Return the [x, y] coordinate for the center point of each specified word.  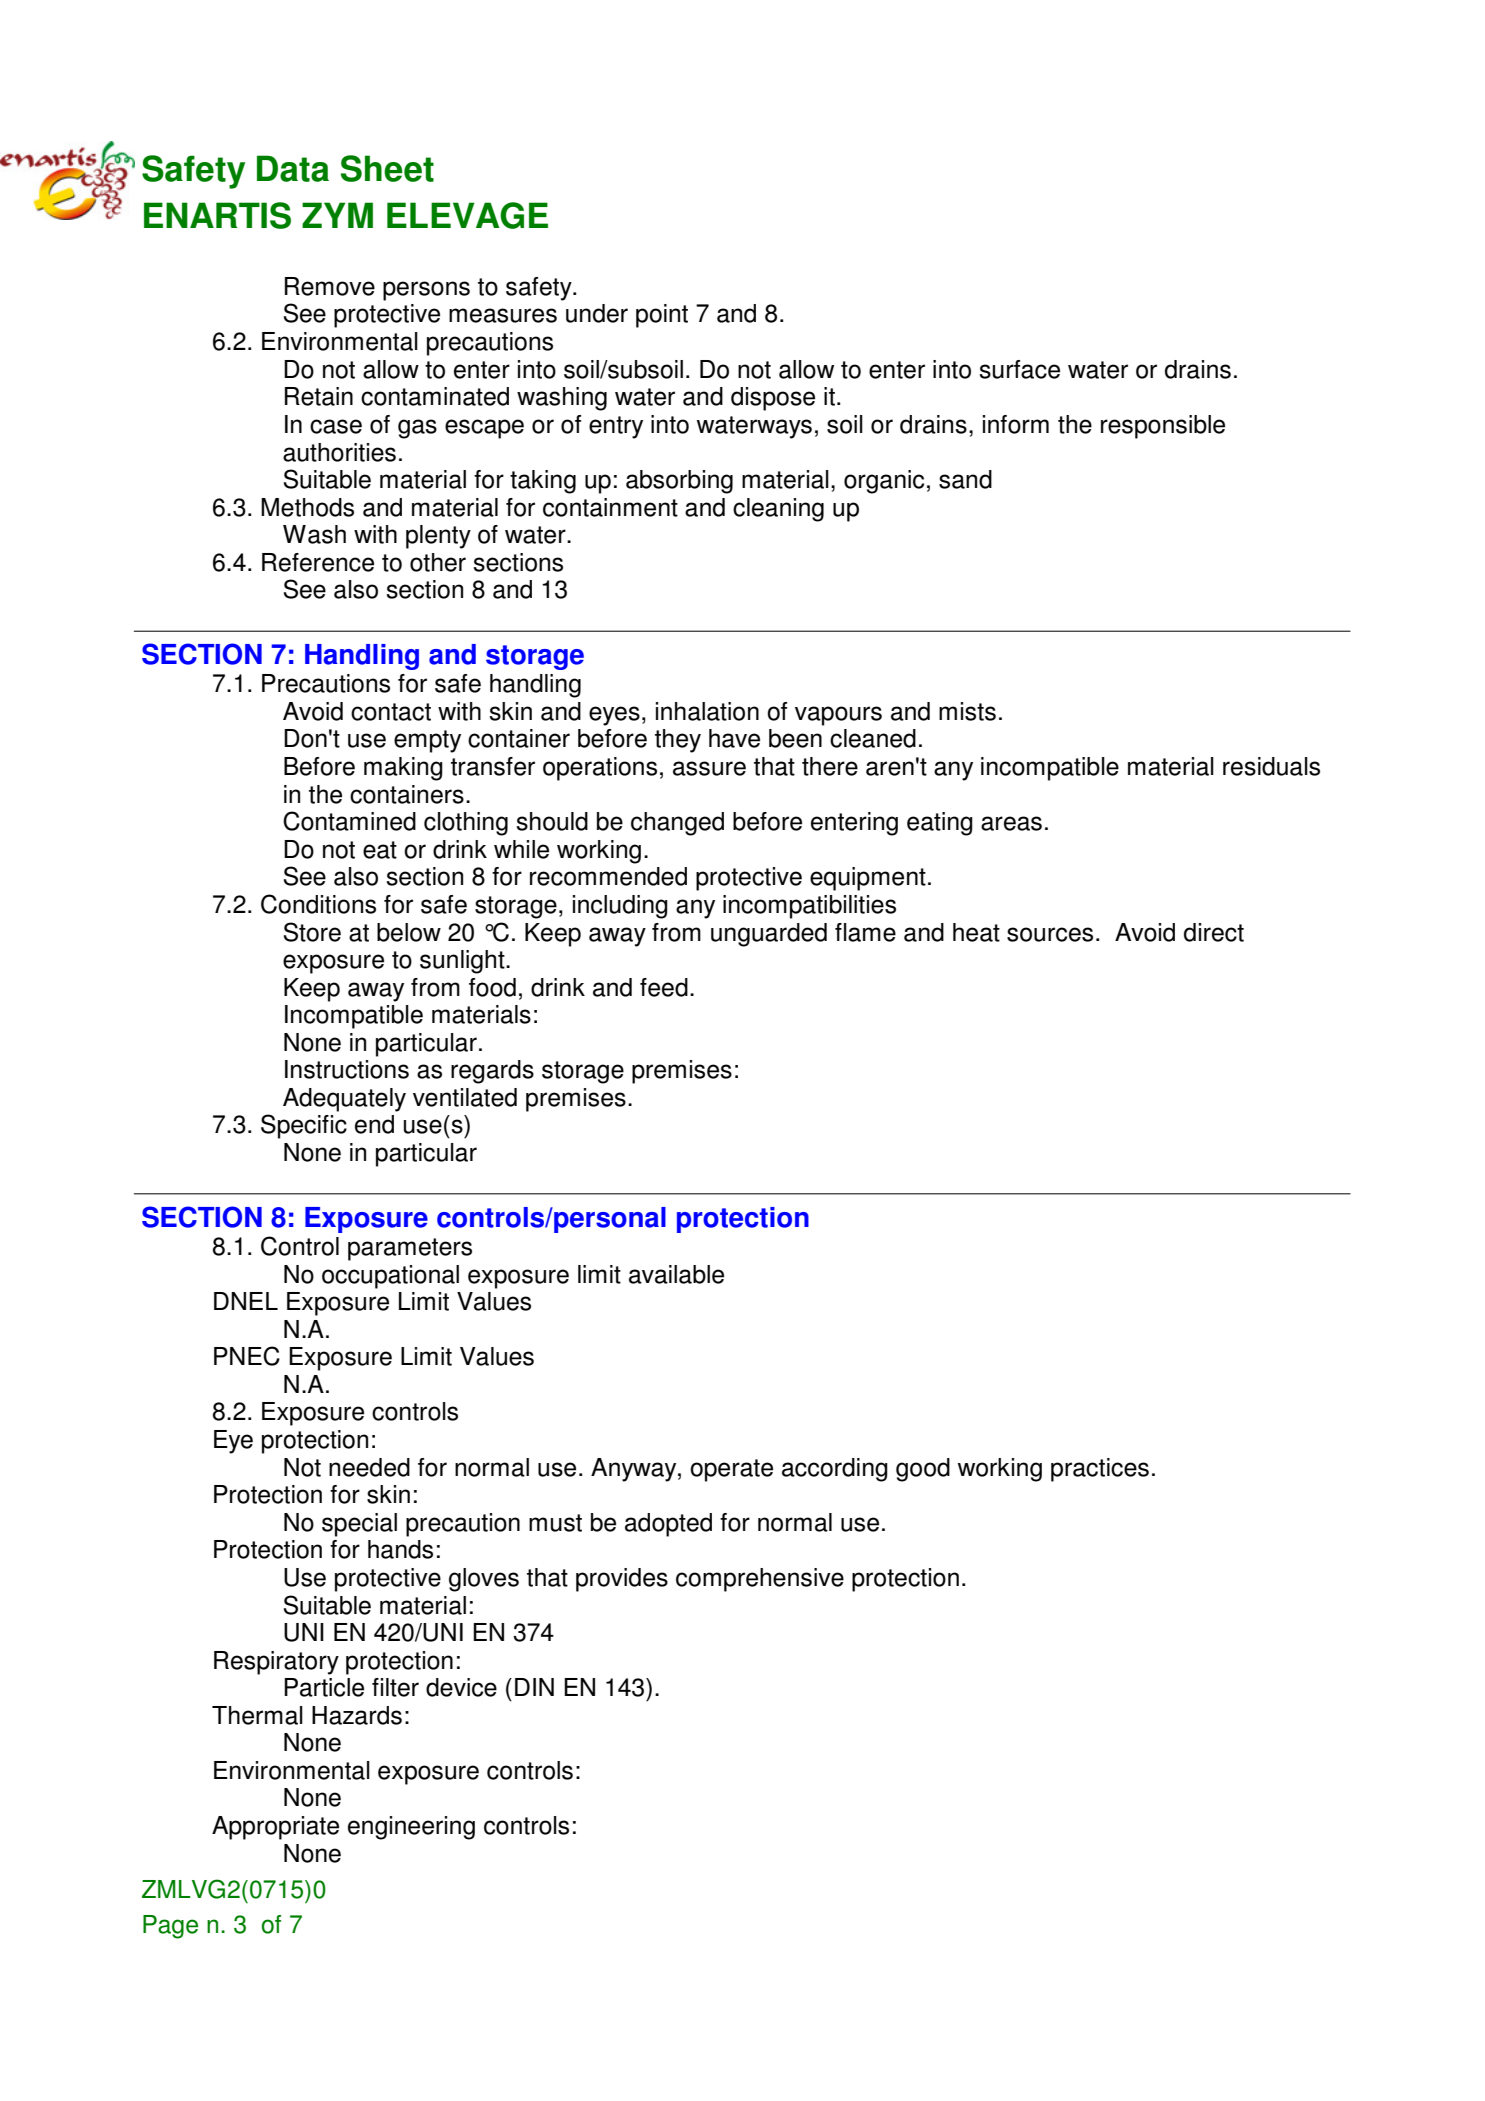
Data [293, 168]
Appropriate [275, 1828]
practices [1100, 1470]
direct [1214, 932]
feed [664, 987]
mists [967, 711]
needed [369, 1467]
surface [1019, 369]
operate [731, 1470]
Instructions [347, 1069]
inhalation [707, 711]
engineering [411, 1828]
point [662, 316]
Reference [318, 562]
